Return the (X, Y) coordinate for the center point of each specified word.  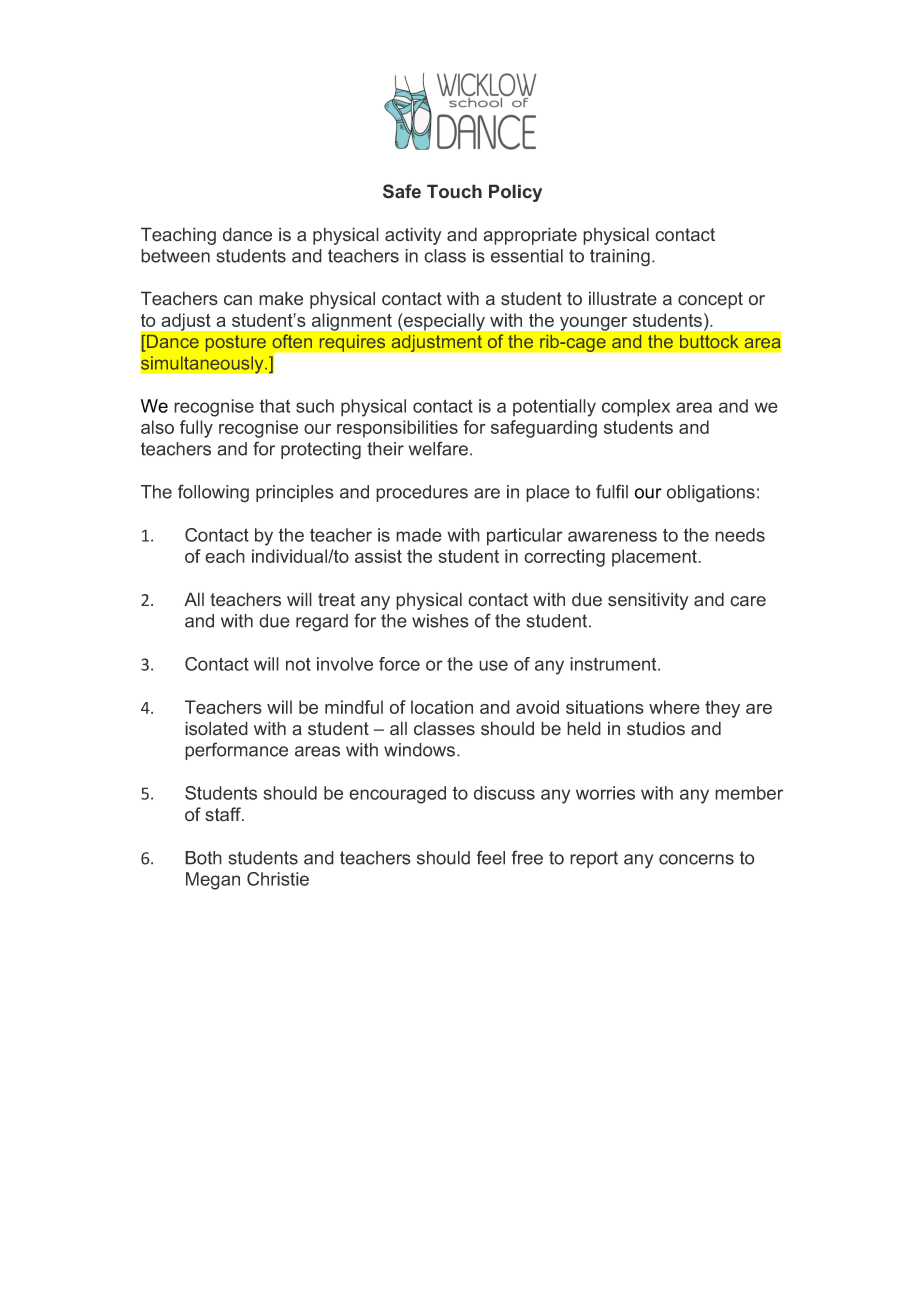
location (442, 707)
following (213, 493)
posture (236, 343)
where (674, 707)
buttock (709, 341)
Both (203, 858)
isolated (216, 728)
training (620, 258)
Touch (454, 191)
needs (740, 535)
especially (444, 322)
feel (491, 857)
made (419, 535)
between (175, 256)
